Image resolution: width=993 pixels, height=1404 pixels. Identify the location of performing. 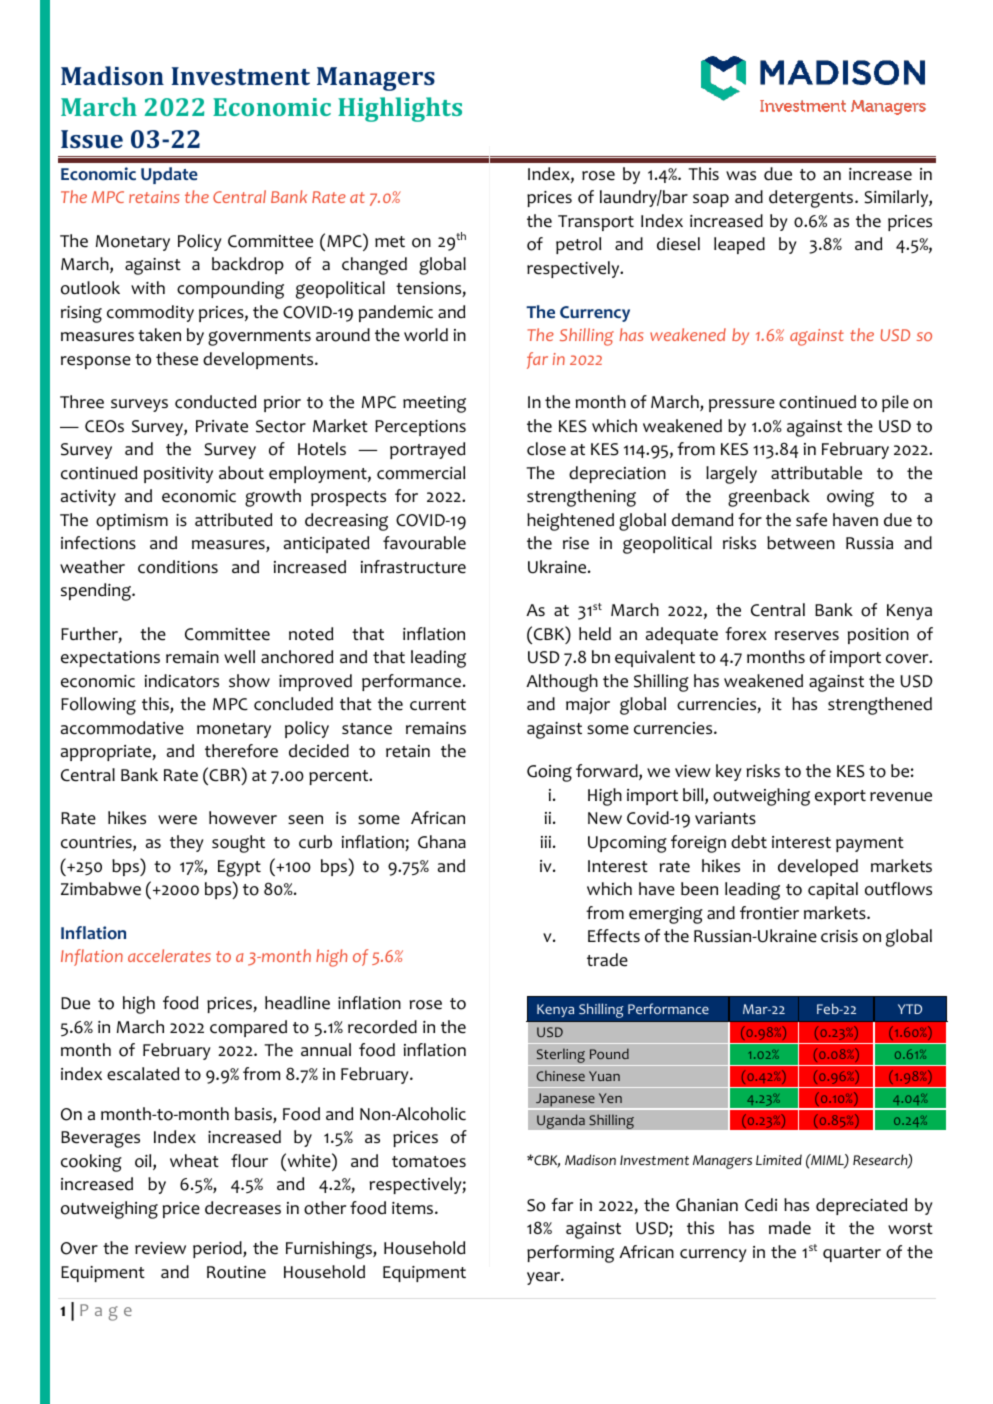
(570, 1254).
